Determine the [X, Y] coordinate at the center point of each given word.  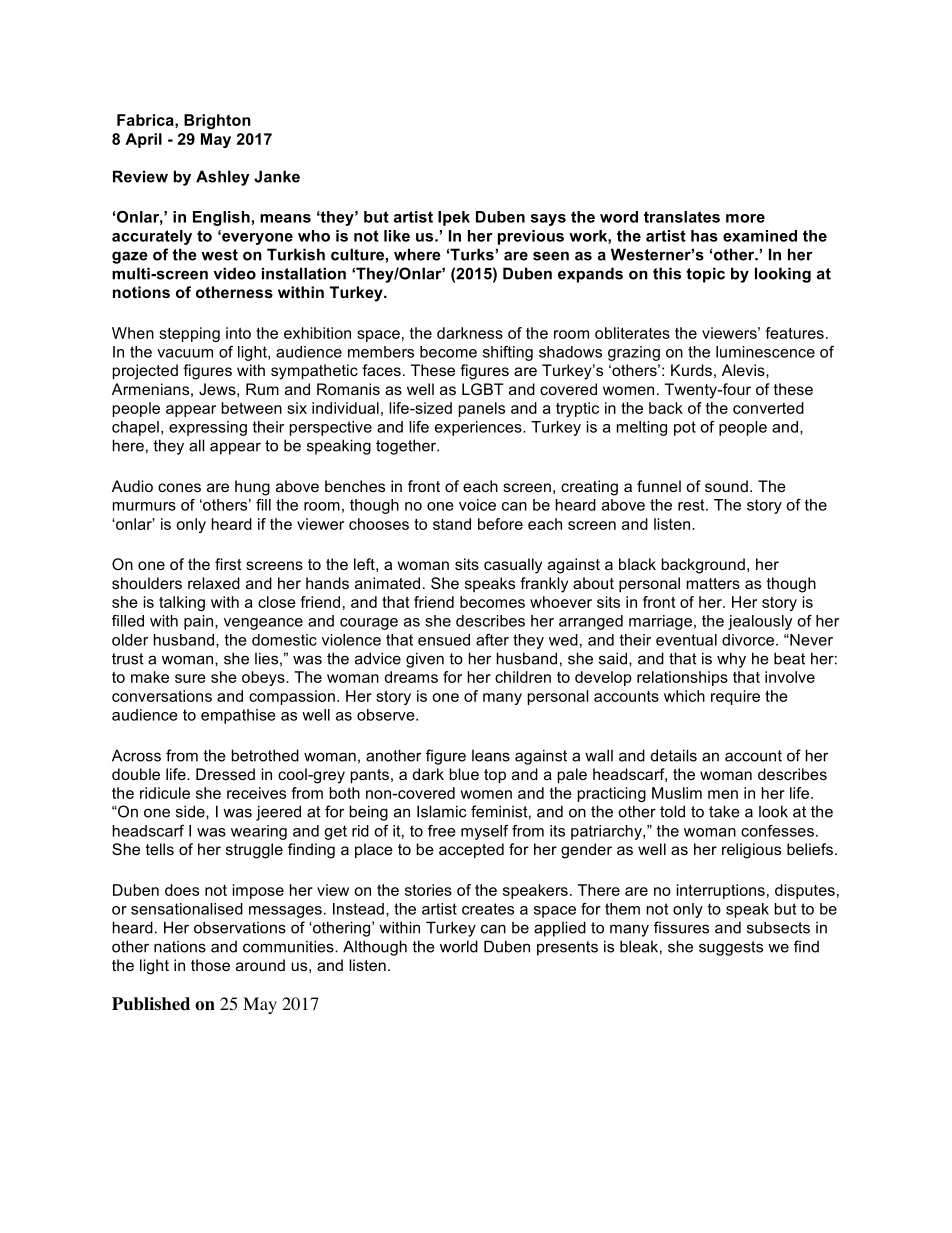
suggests [731, 948]
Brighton [217, 121]
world [459, 946]
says [548, 220]
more [745, 218]
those [210, 965]
